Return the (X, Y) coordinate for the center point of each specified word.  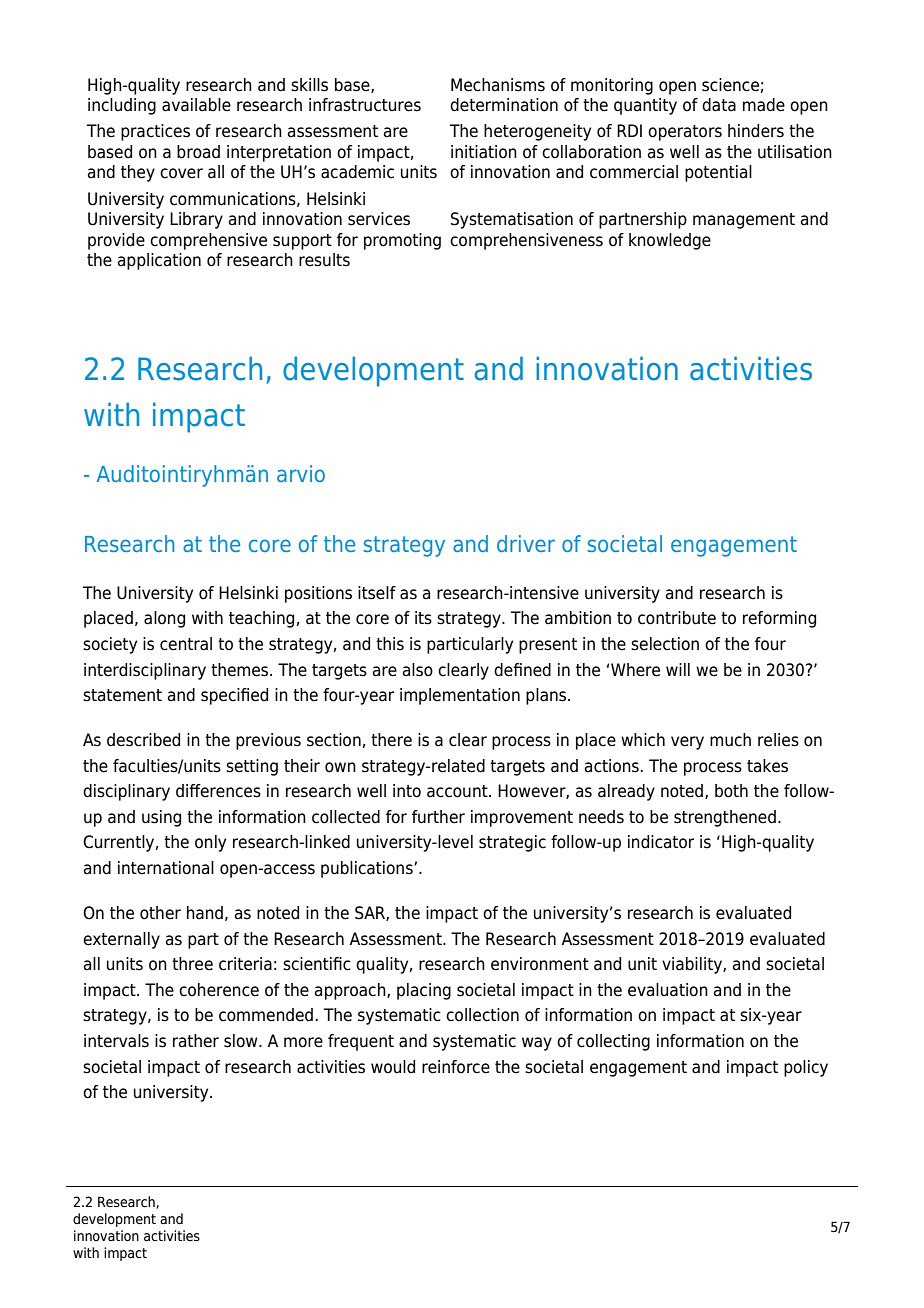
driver (526, 543)
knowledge (670, 241)
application (159, 261)
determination (504, 105)
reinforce (456, 1067)
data (719, 105)
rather (196, 1041)
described (143, 740)
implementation (460, 696)
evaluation (668, 990)
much (730, 740)
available (196, 105)
